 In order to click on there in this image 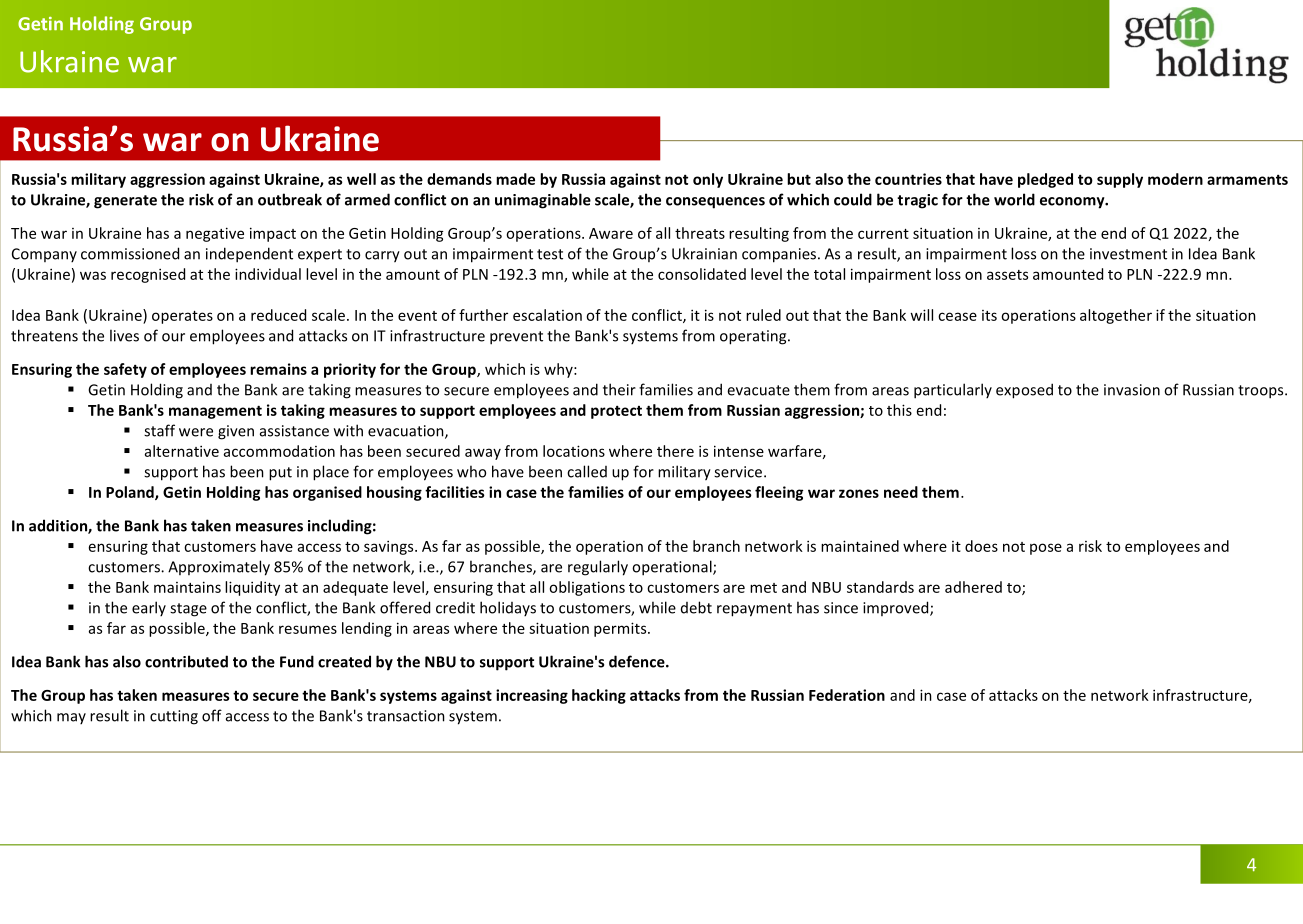, I will do `click(675, 451)`.
